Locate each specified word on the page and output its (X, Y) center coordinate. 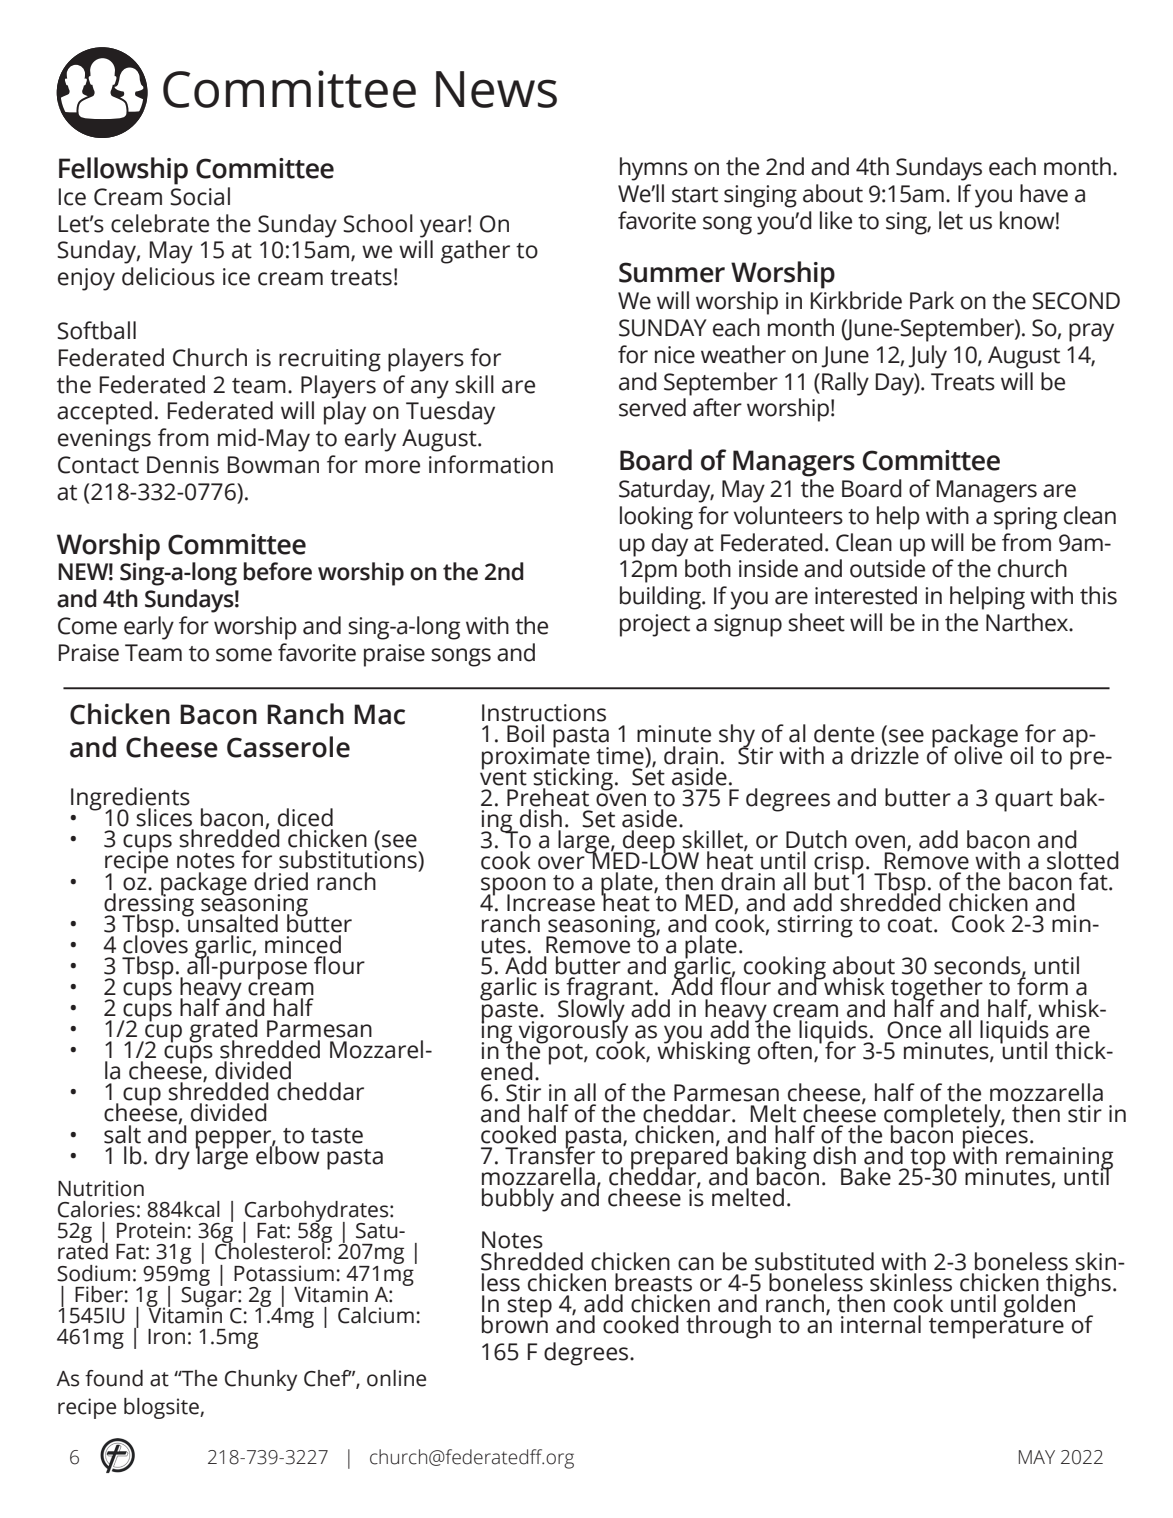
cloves (155, 943)
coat (911, 925)
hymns (654, 169)
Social (200, 196)
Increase (551, 903)
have (1044, 193)
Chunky (261, 1380)
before (277, 571)
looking (656, 518)
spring (1025, 518)
